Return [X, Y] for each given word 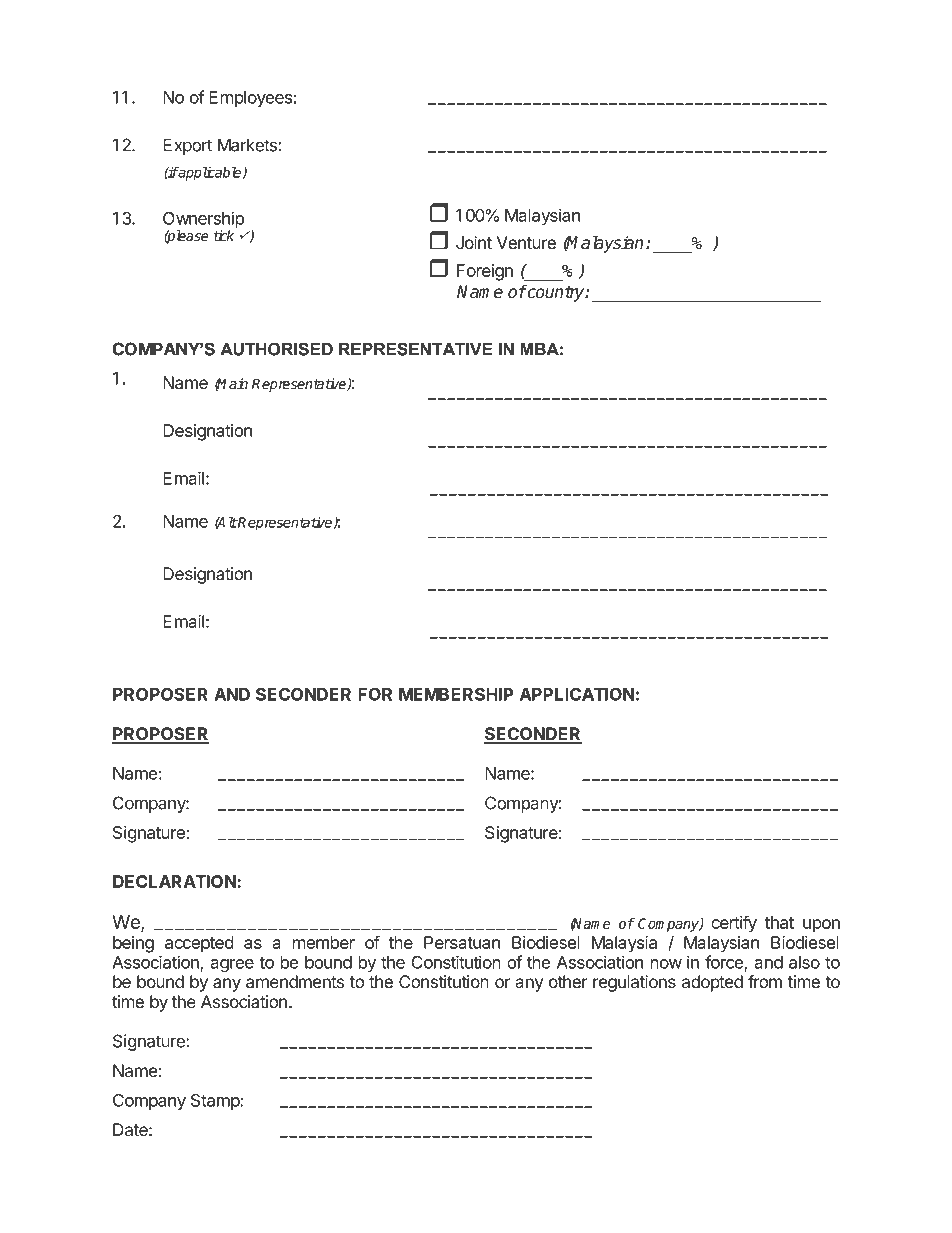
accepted [199, 944]
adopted [712, 983]
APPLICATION [577, 694]
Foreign [485, 272]
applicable [210, 173]
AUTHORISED [276, 349]
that [779, 922]
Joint [474, 242]
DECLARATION [175, 881]
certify [734, 924]
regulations [634, 983]
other [568, 981]
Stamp [216, 1102]
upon [821, 926]
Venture [526, 242]
